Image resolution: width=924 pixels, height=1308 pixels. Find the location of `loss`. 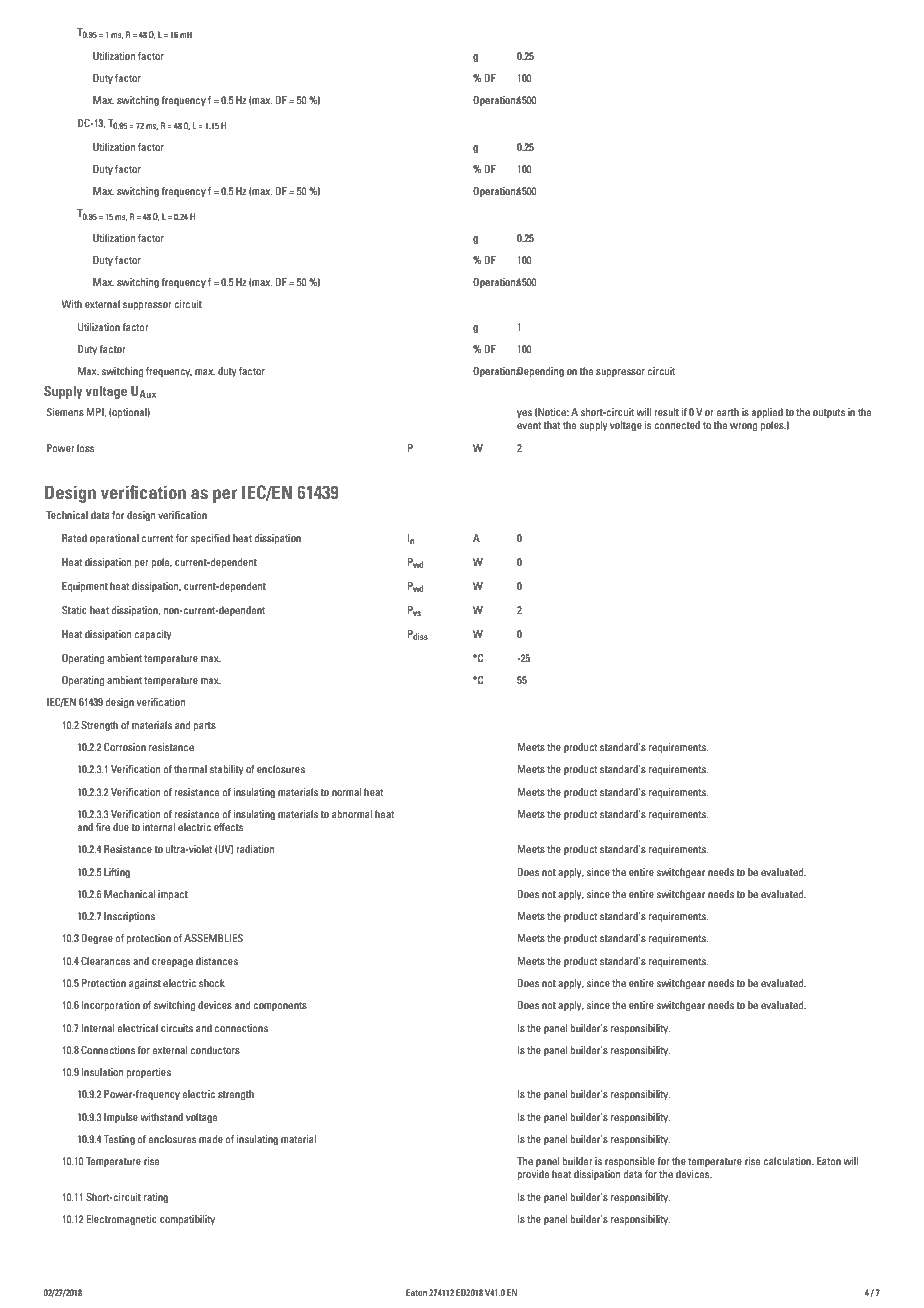

loss is located at coordinates (85, 448).
